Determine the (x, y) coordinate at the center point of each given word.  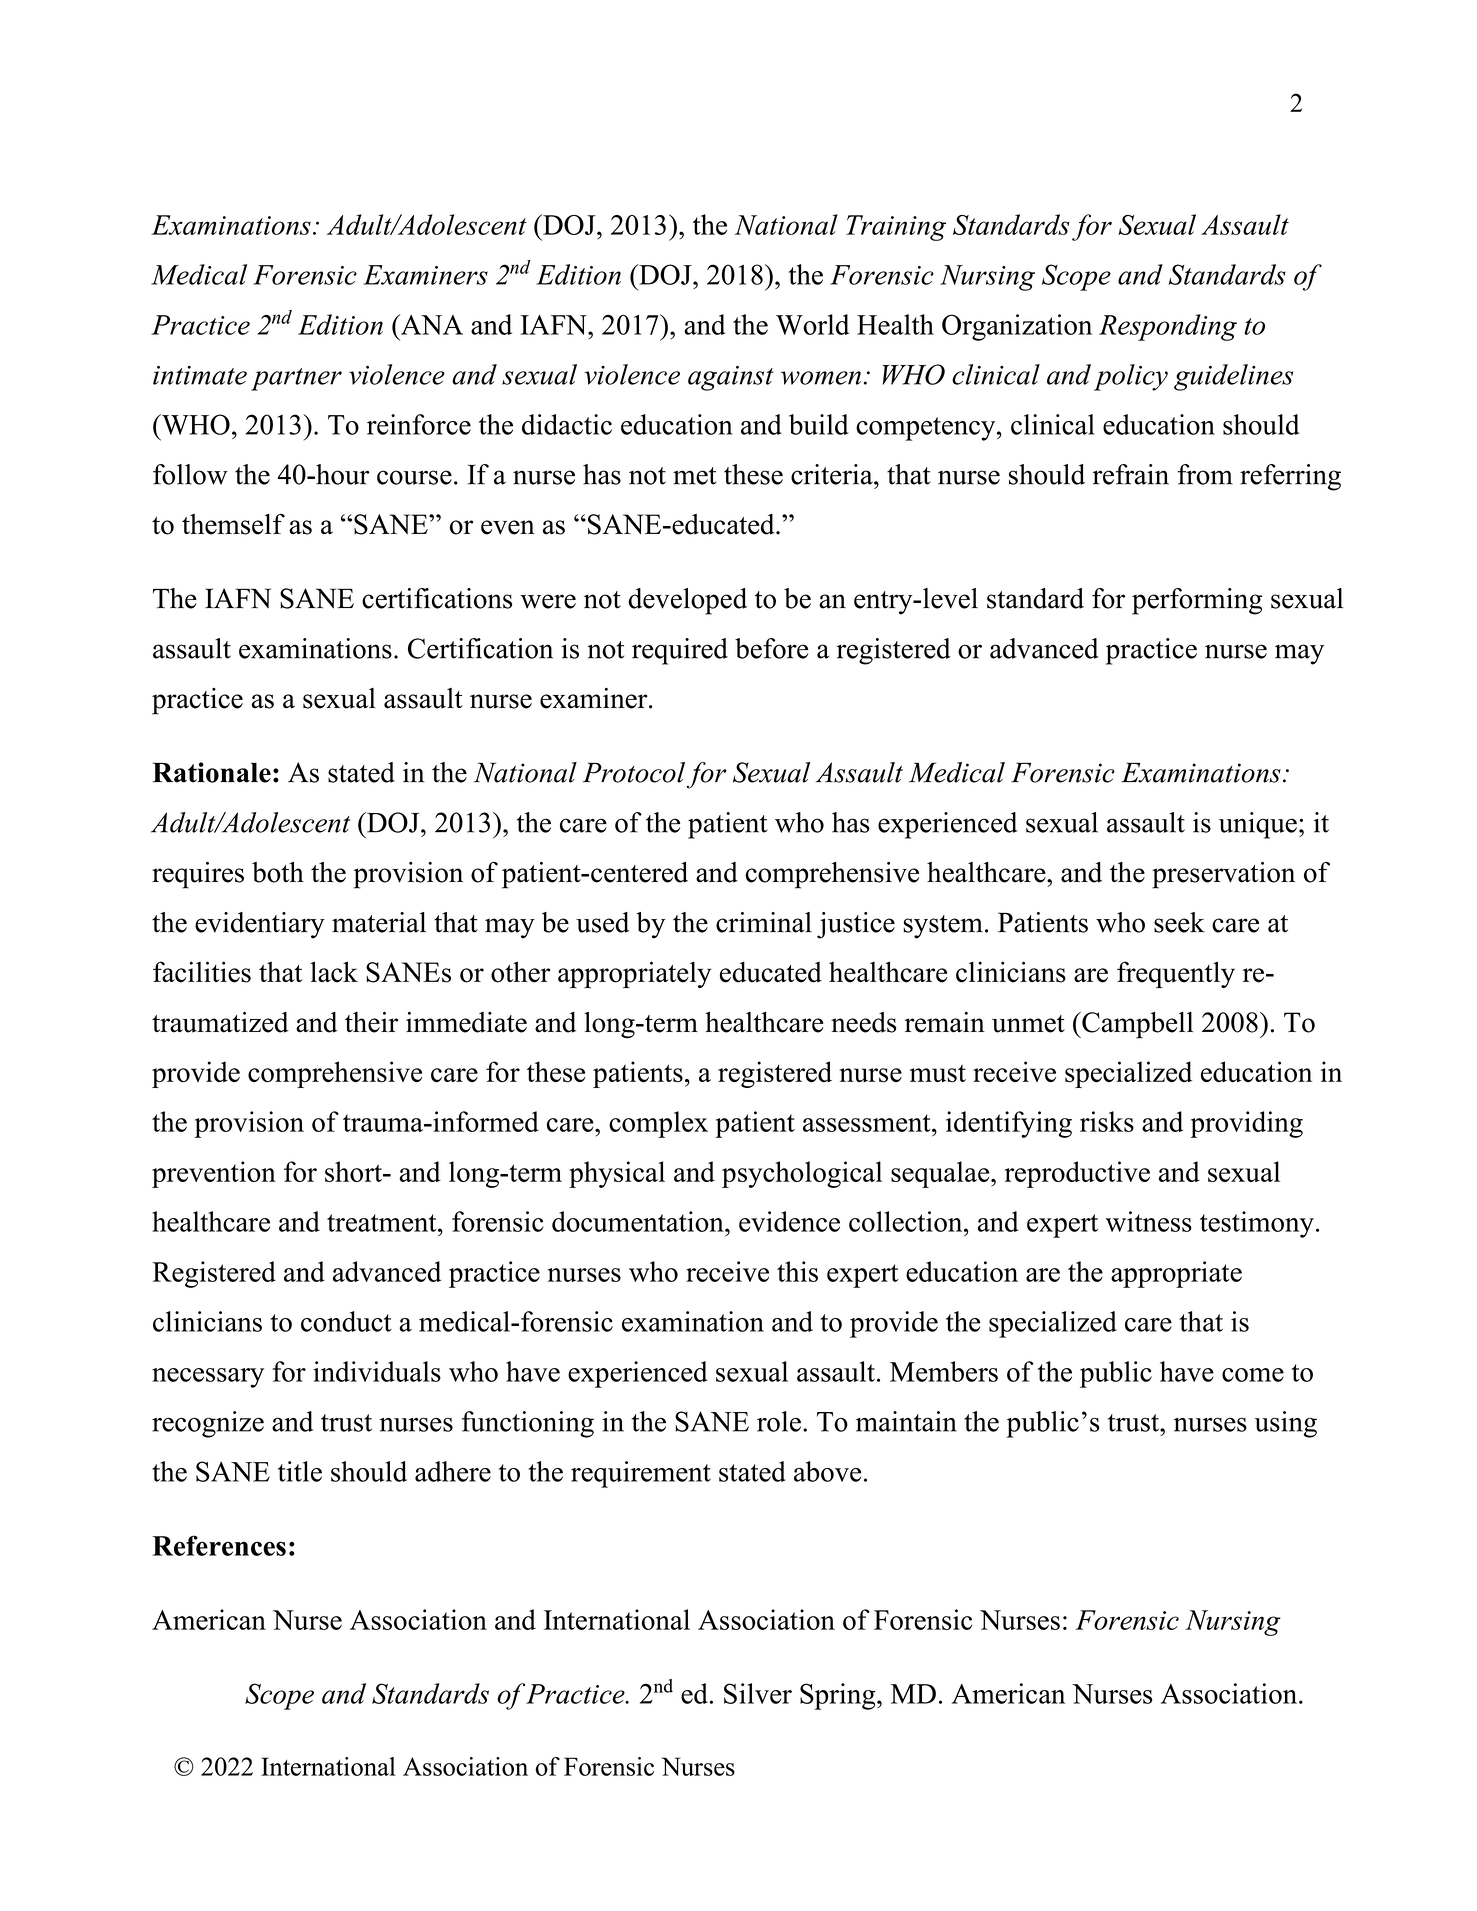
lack (334, 972)
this (797, 1271)
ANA (431, 324)
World (812, 324)
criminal (764, 922)
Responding (1168, 327)
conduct (346, 1321)
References (219, 1545)
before (771, 648)
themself (233, 524)
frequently (1176, 974)
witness (1149, 1221)
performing (1197, 601)
